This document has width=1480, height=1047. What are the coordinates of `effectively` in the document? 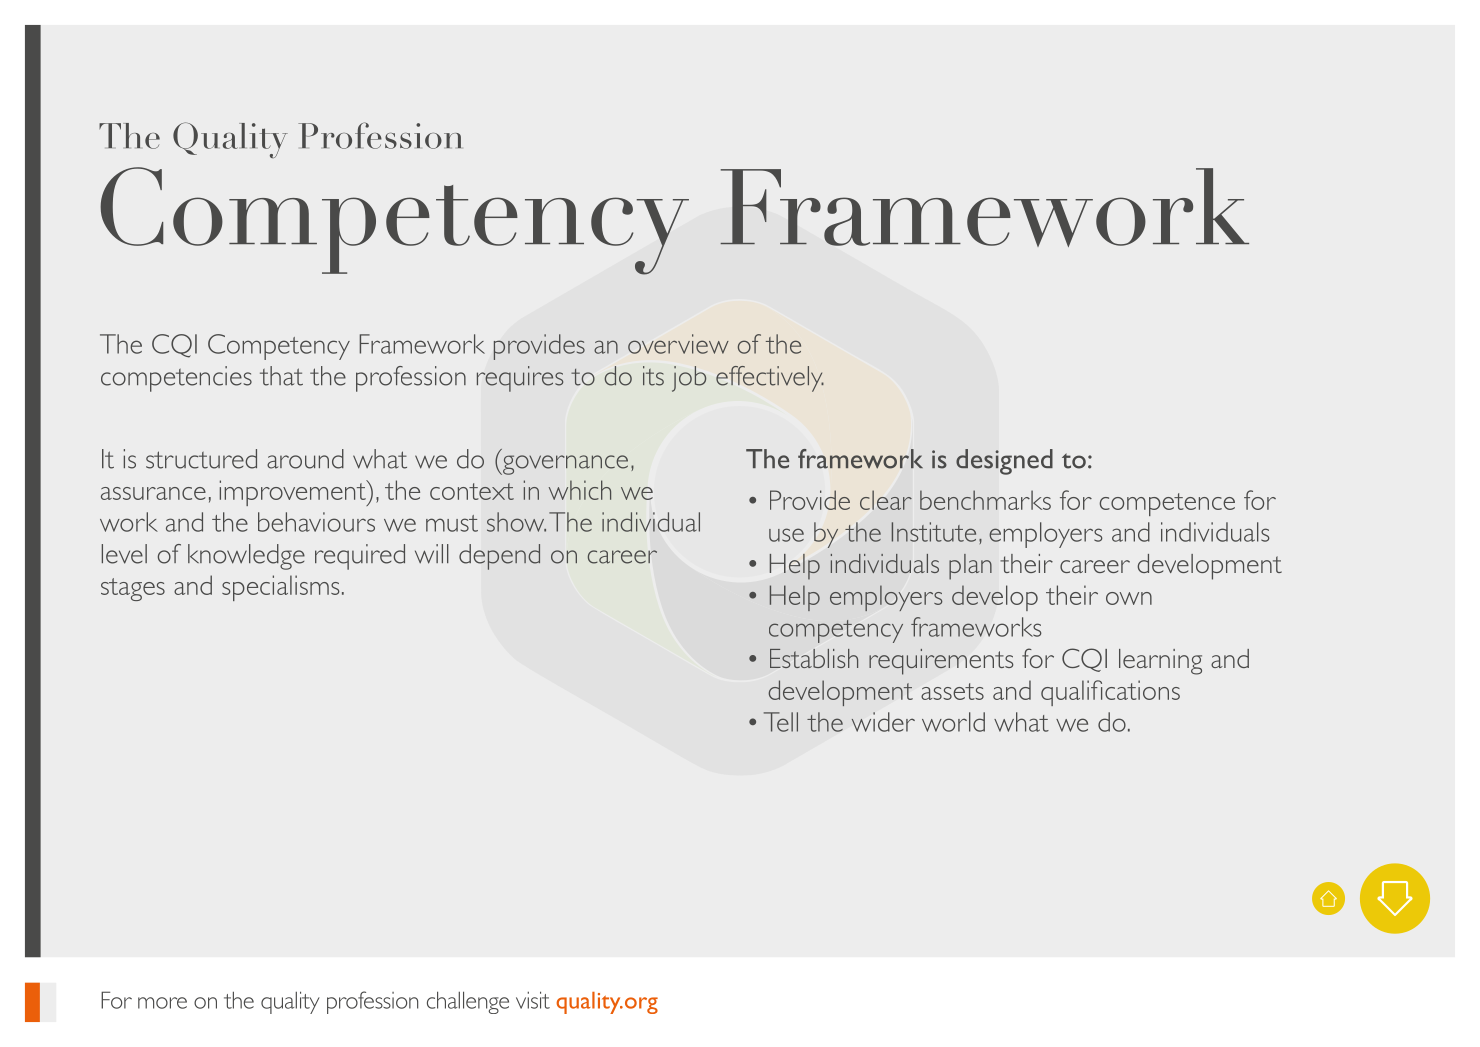 It's located at (770, 379).
